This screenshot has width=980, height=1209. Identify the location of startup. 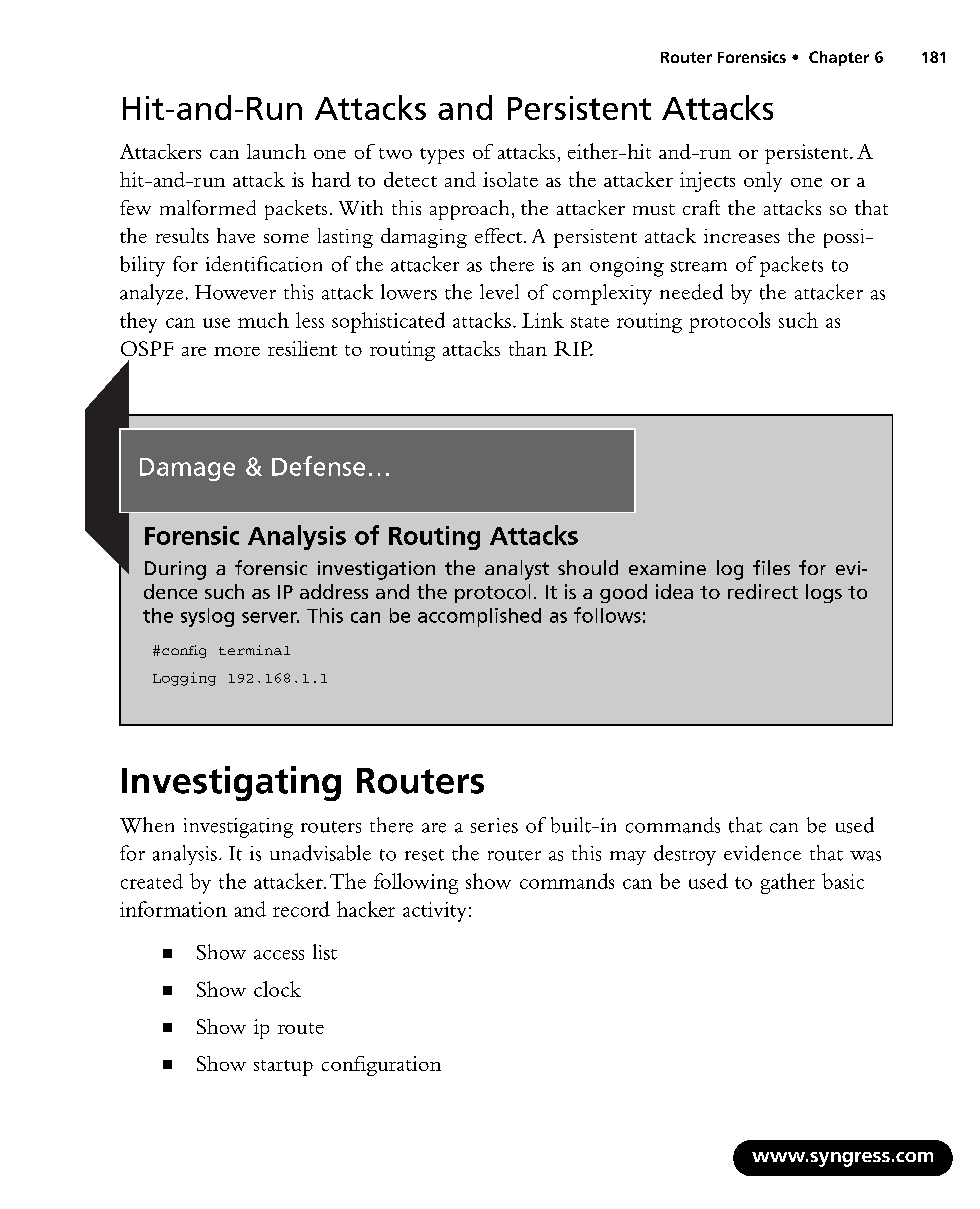
(283, 1068).
